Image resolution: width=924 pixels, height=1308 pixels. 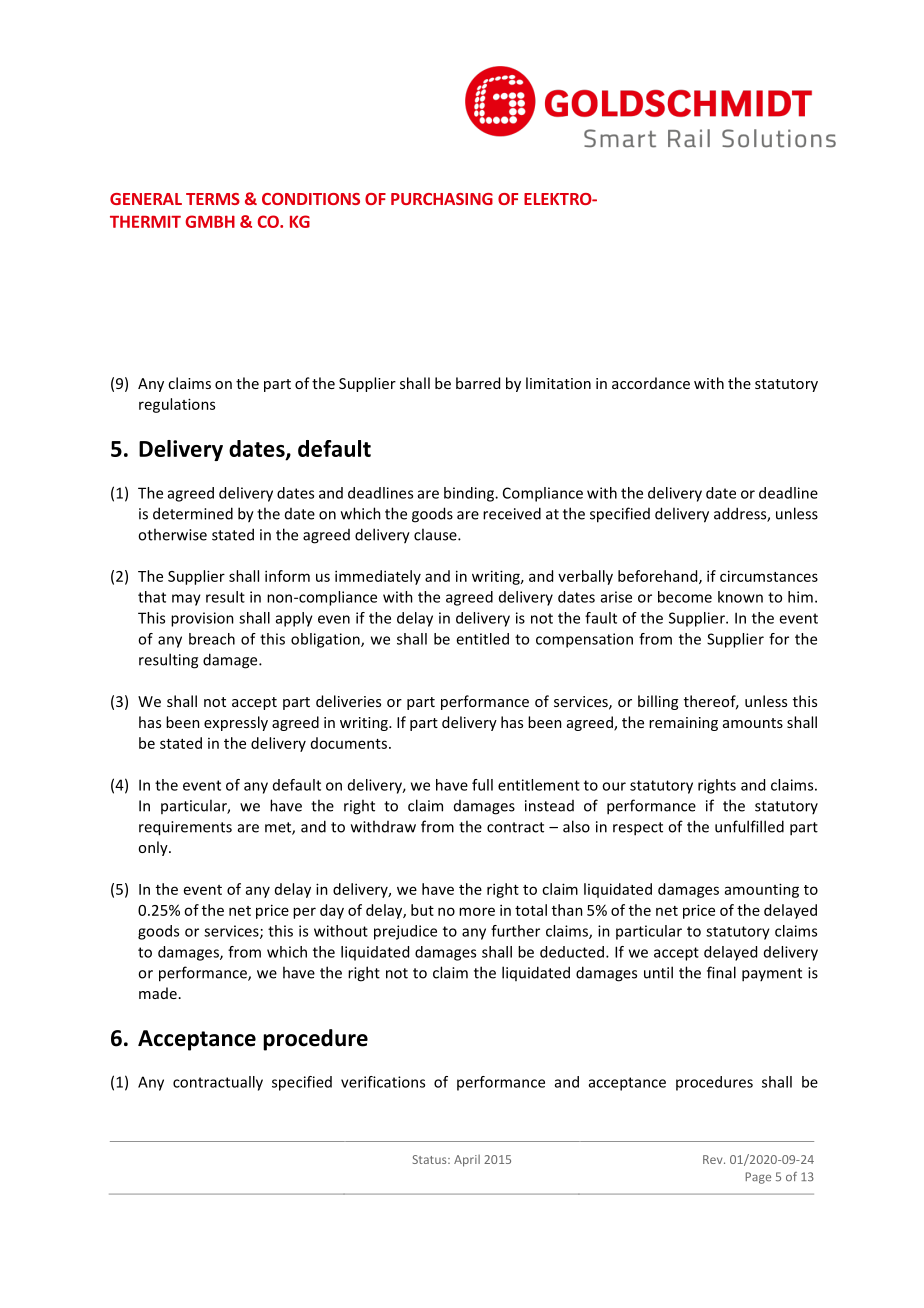 What do you see at coordinates (236, 723) in the screenshot?
I see `expressly` at bounding box center [236, 723].
